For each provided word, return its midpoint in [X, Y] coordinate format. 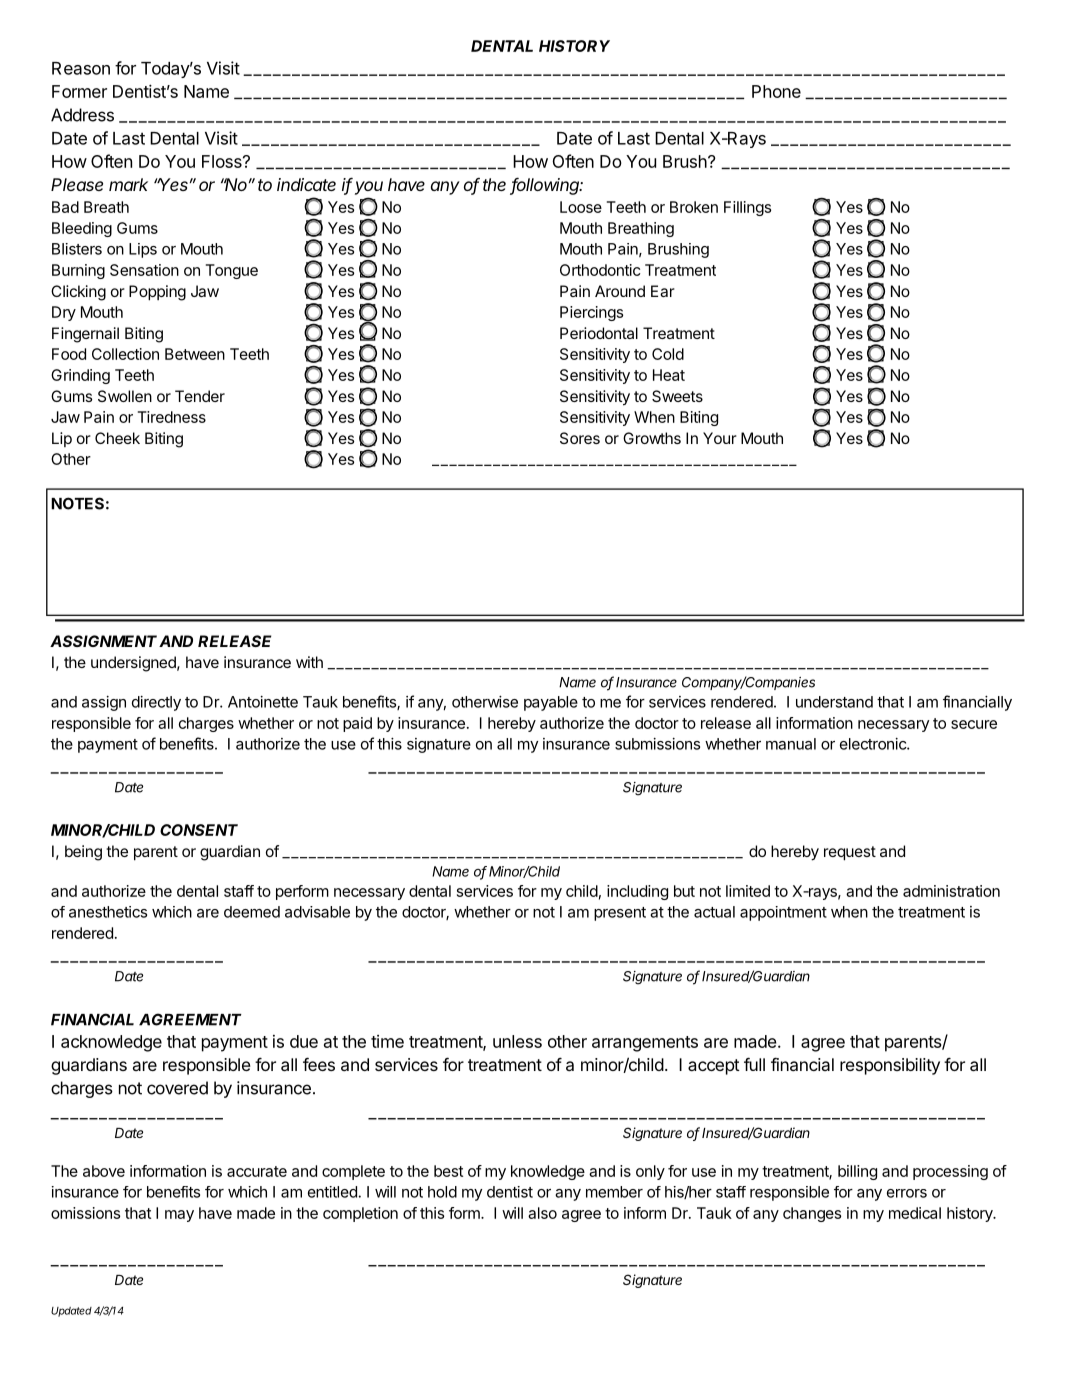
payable [551, 703]
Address [82, 115]
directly [156, 703]
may [179, 1216]
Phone [776, 91]
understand [834, 702]
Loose [581, 207]
